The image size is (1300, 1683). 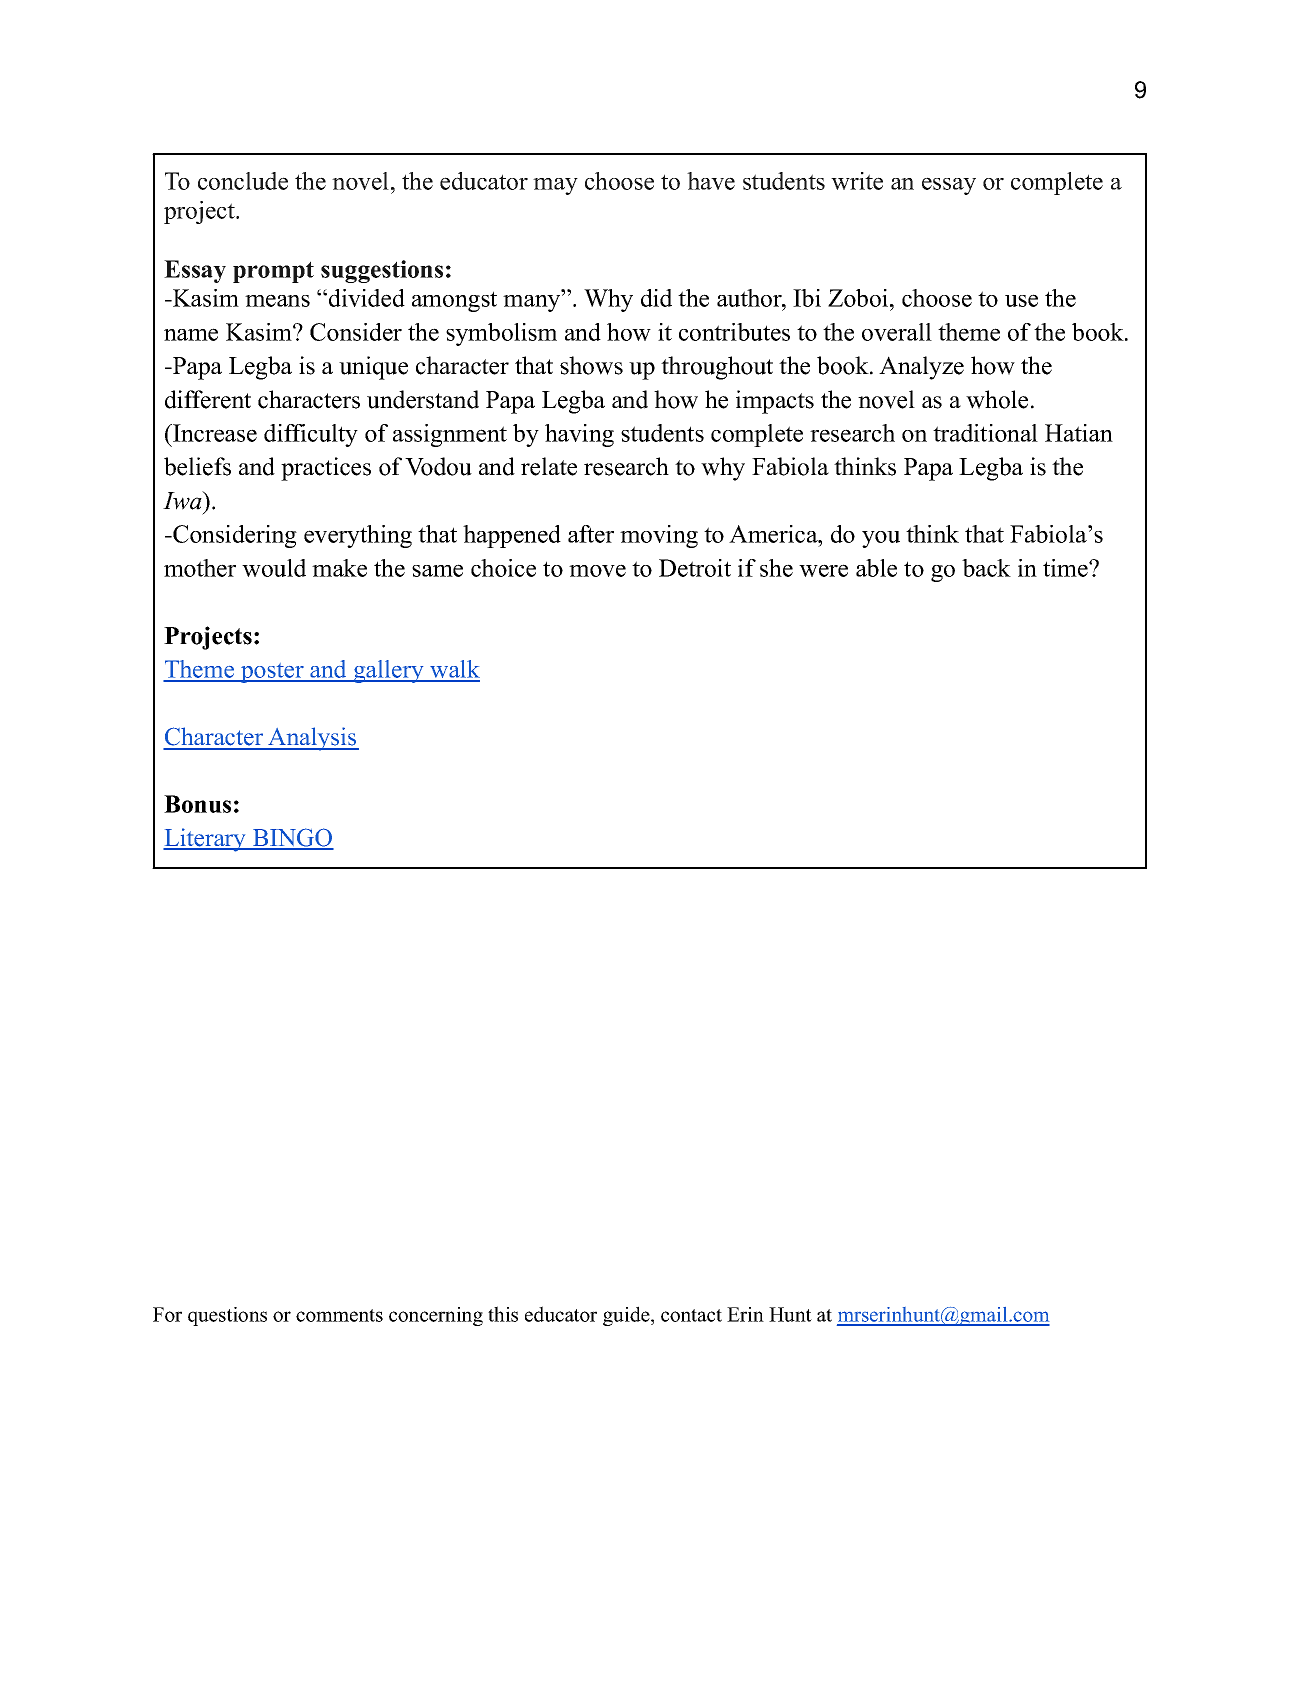 I want to click on write, so click(x=857, y=181).
